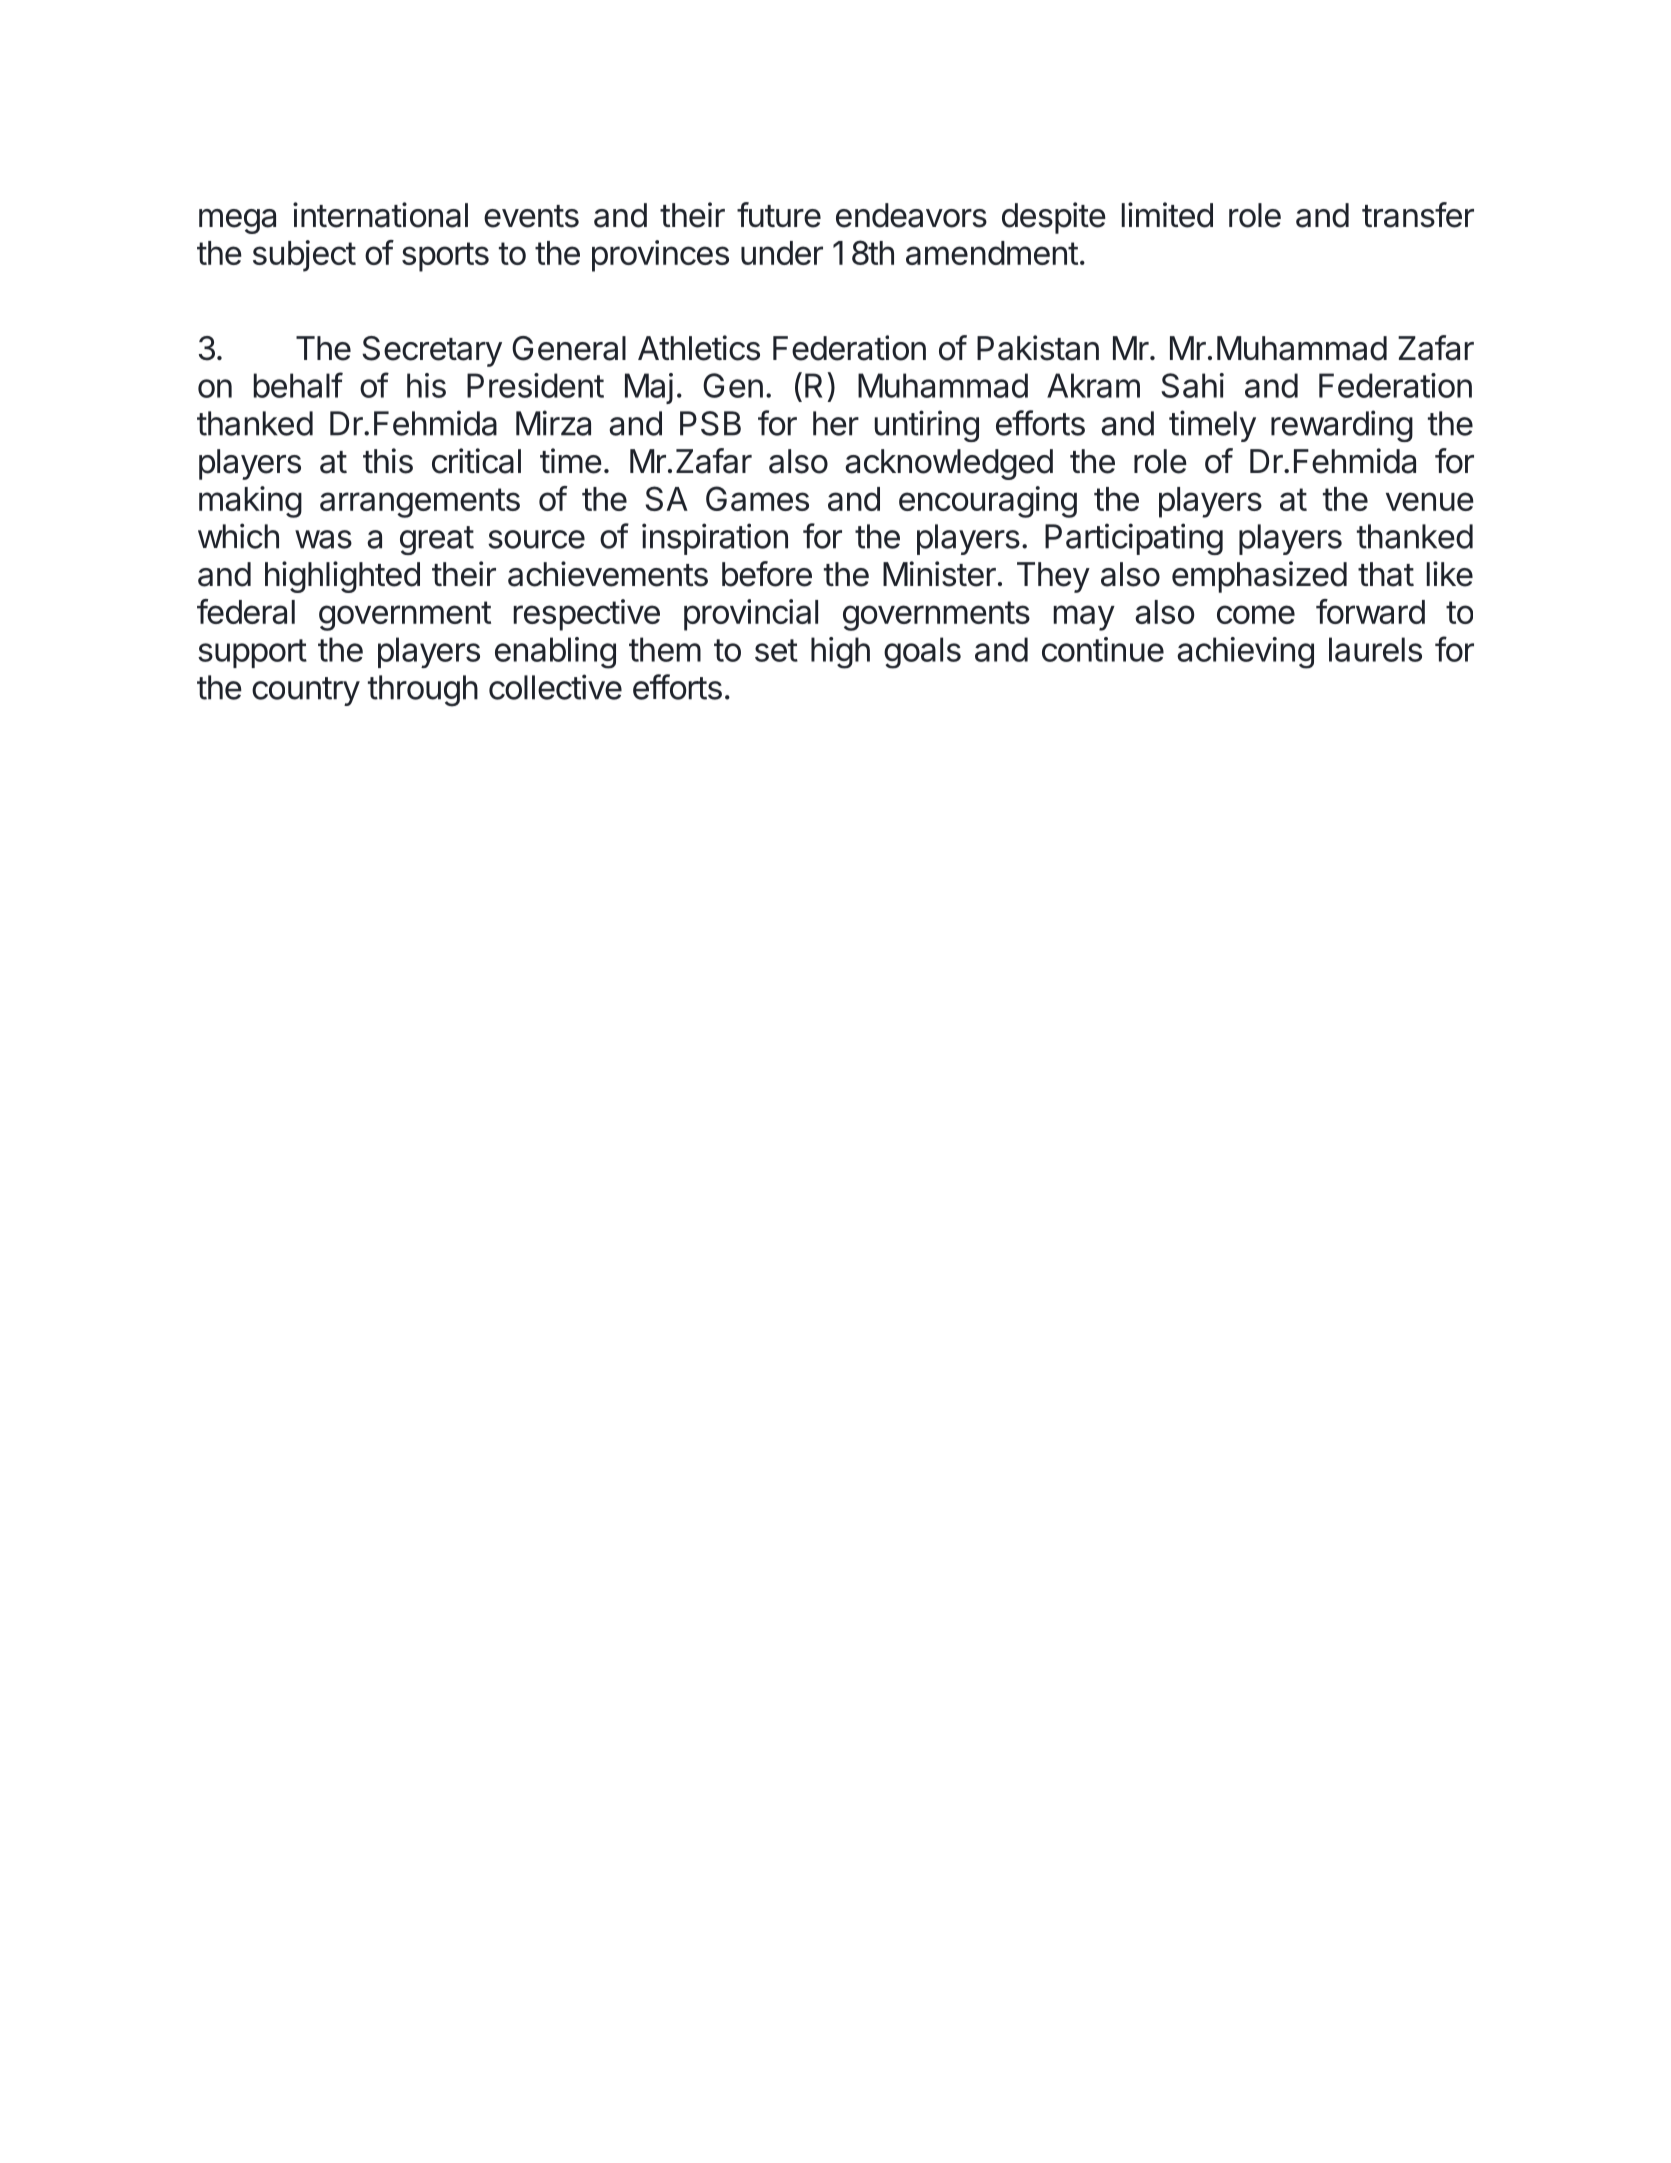 This screenshot has width=1671, height=2163. I want to click on goals, so click(922, 653).
